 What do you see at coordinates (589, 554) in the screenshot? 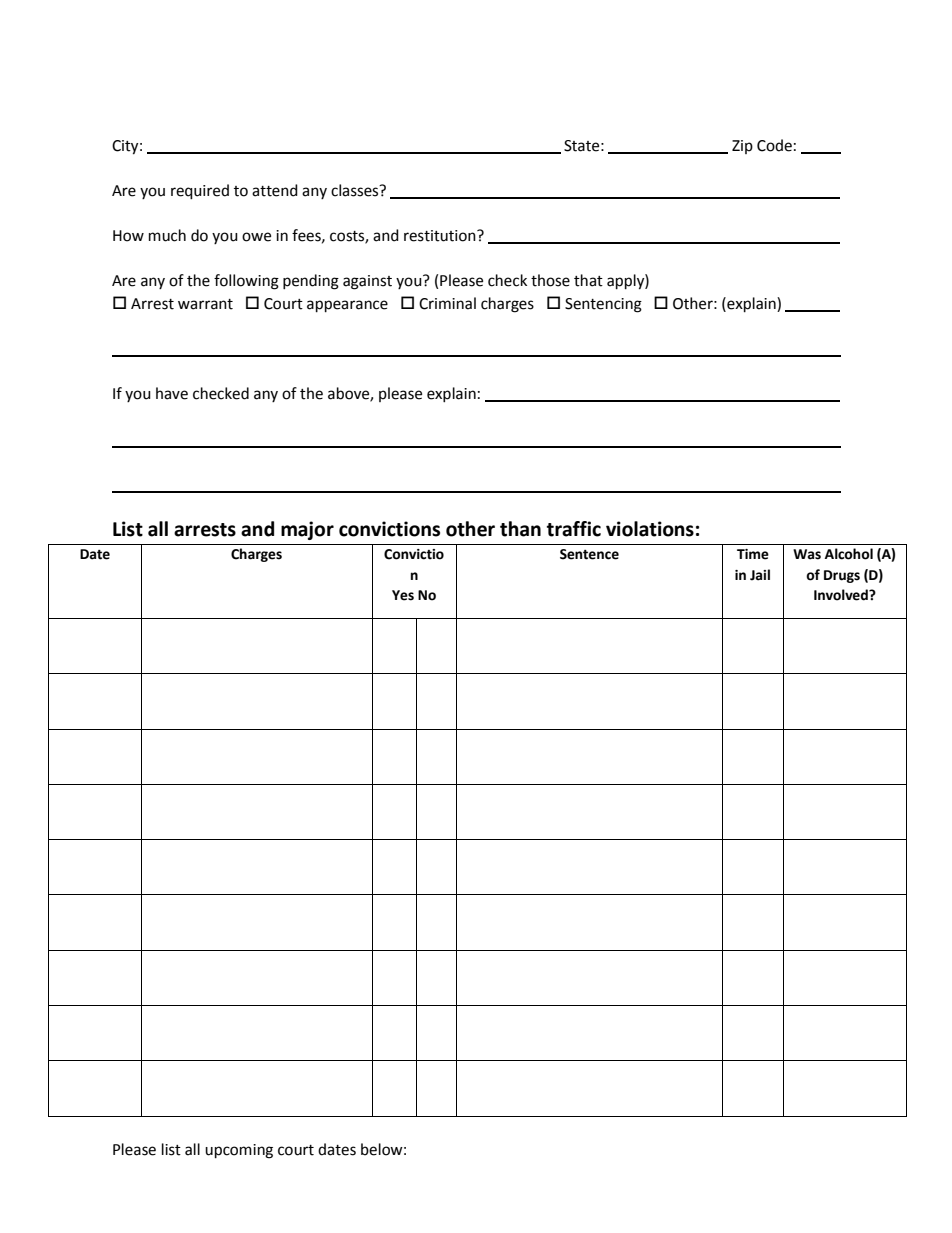
I see `Sentence` at bounding box center [589, 554].
